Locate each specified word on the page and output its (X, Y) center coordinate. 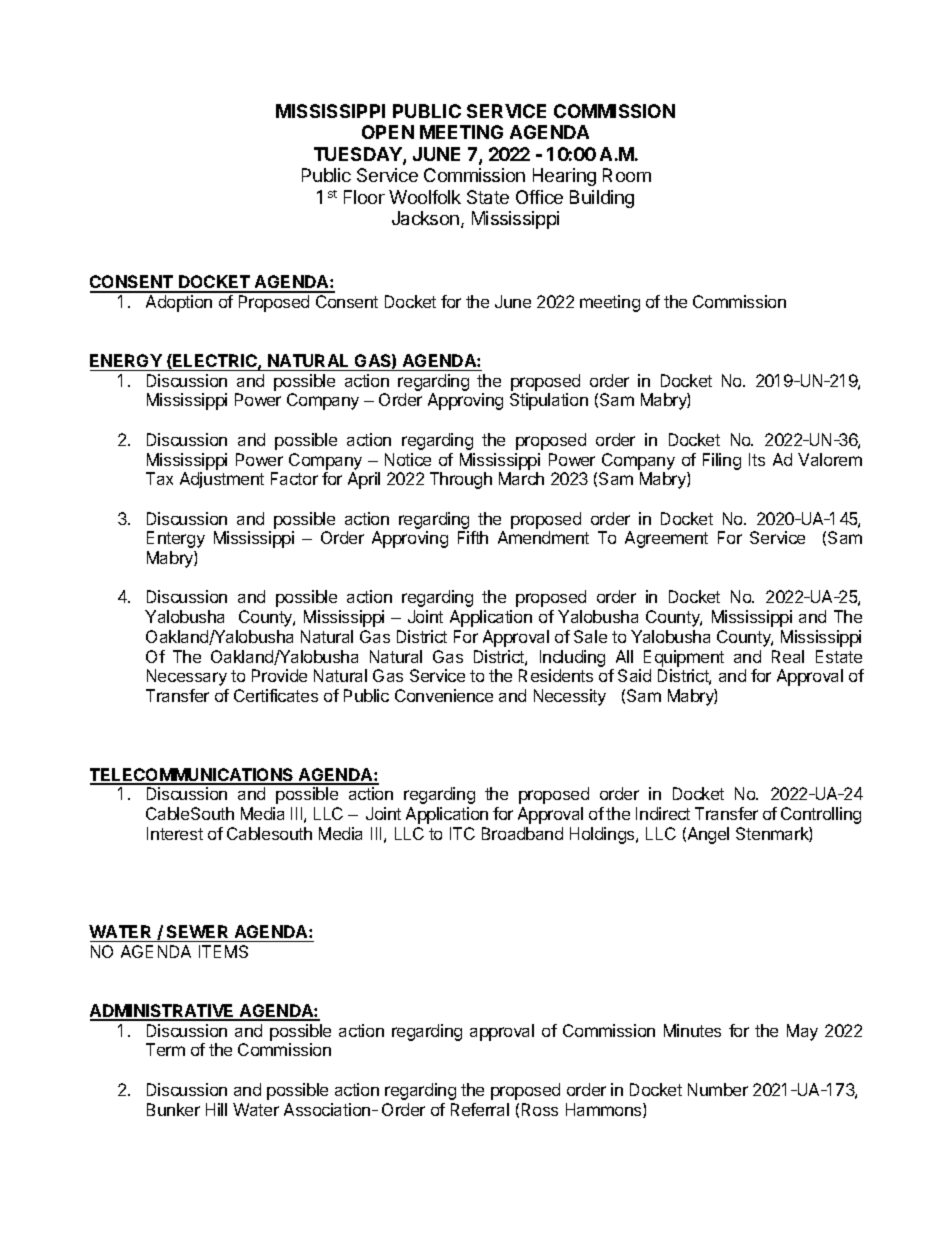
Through (461, 480)
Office (539, 197)
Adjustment (222, 480)
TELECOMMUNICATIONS (193, 776)
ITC (462, 833)
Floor (364, 197)
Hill (216, 1109)
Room (627, 175)
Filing (722, 461)
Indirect (663, 813)
